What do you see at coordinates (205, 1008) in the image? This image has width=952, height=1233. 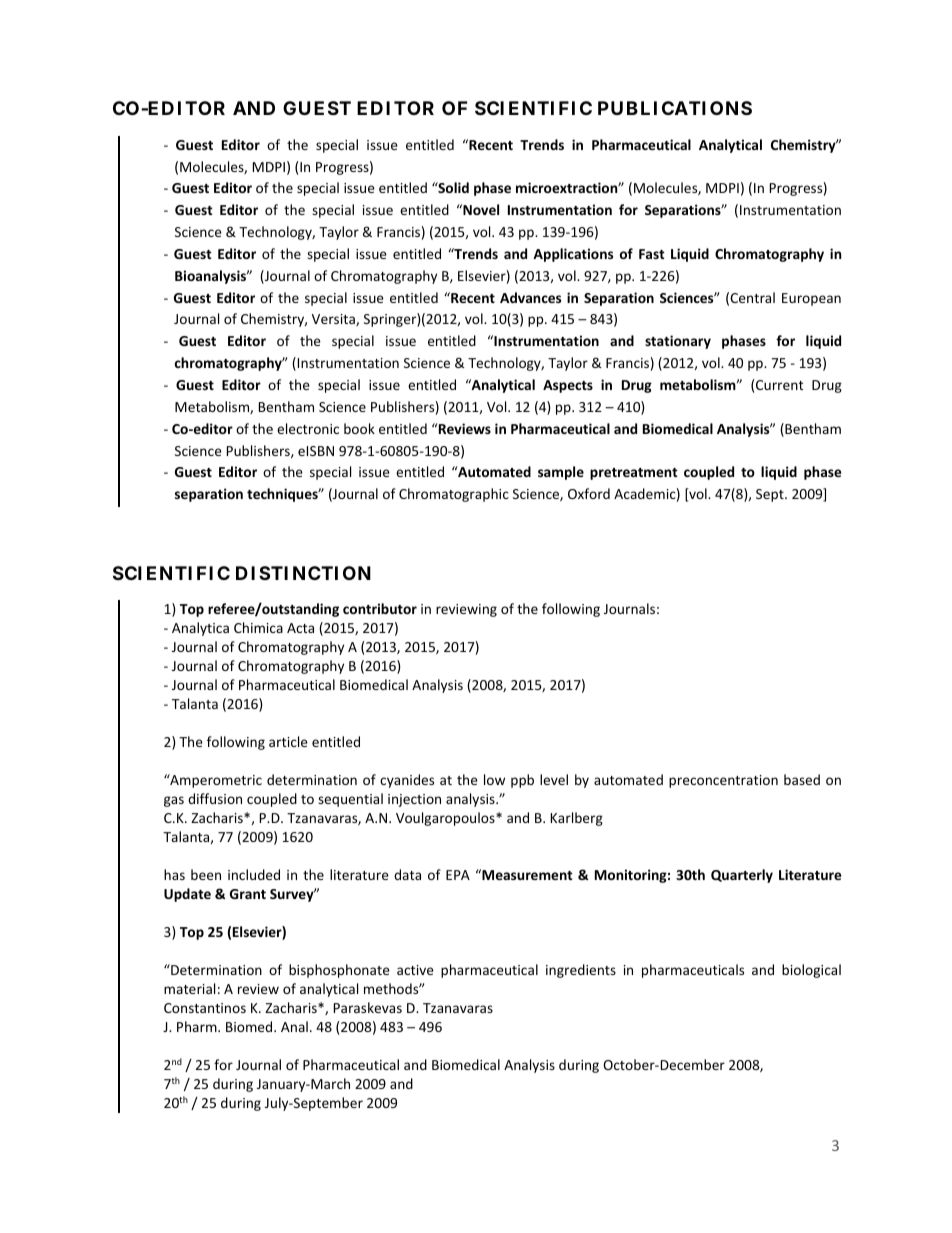 I see `Constantinos` at bounding box center [205, 1008].
